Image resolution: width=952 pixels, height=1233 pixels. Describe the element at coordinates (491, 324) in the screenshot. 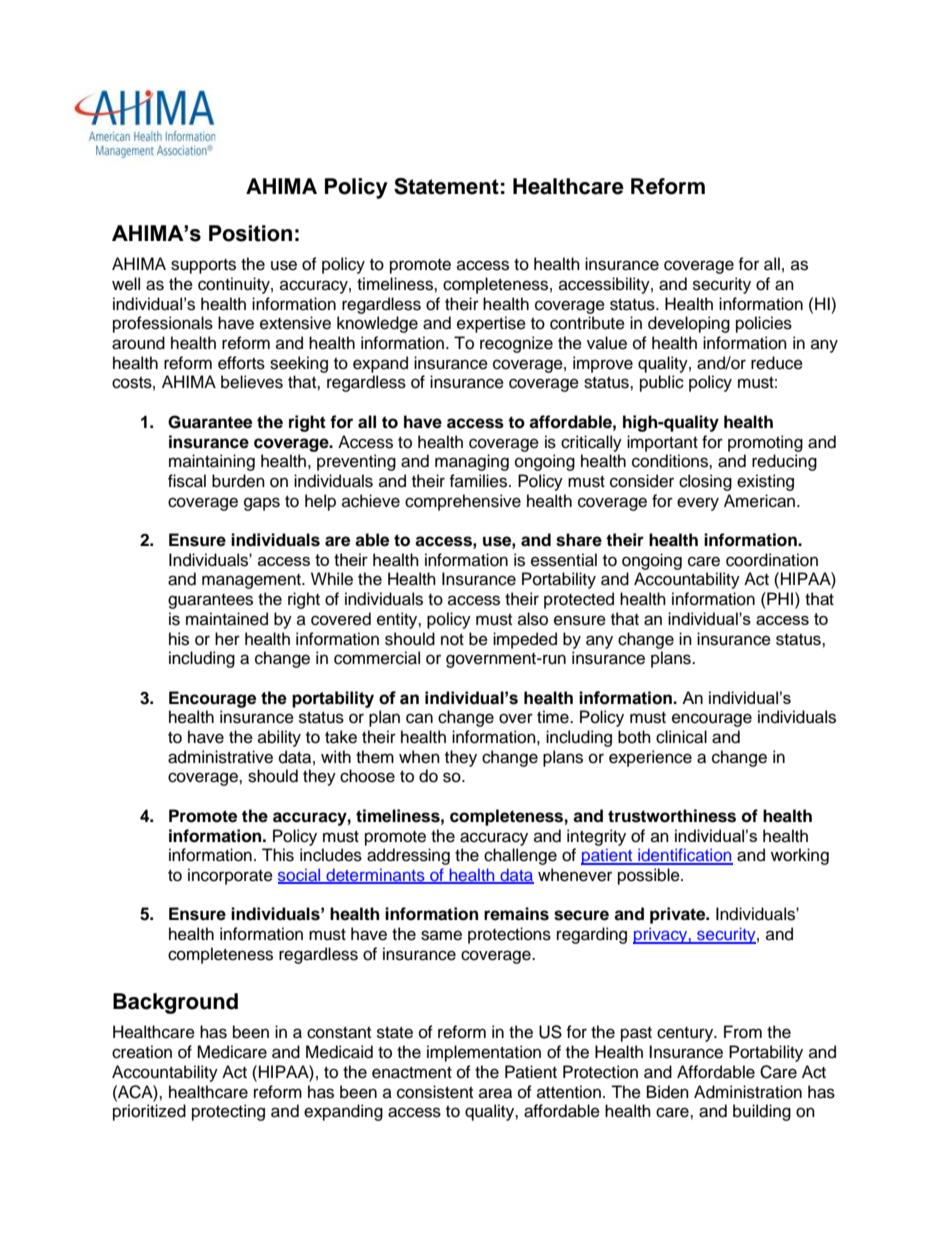

I see `expertise` at that location.
